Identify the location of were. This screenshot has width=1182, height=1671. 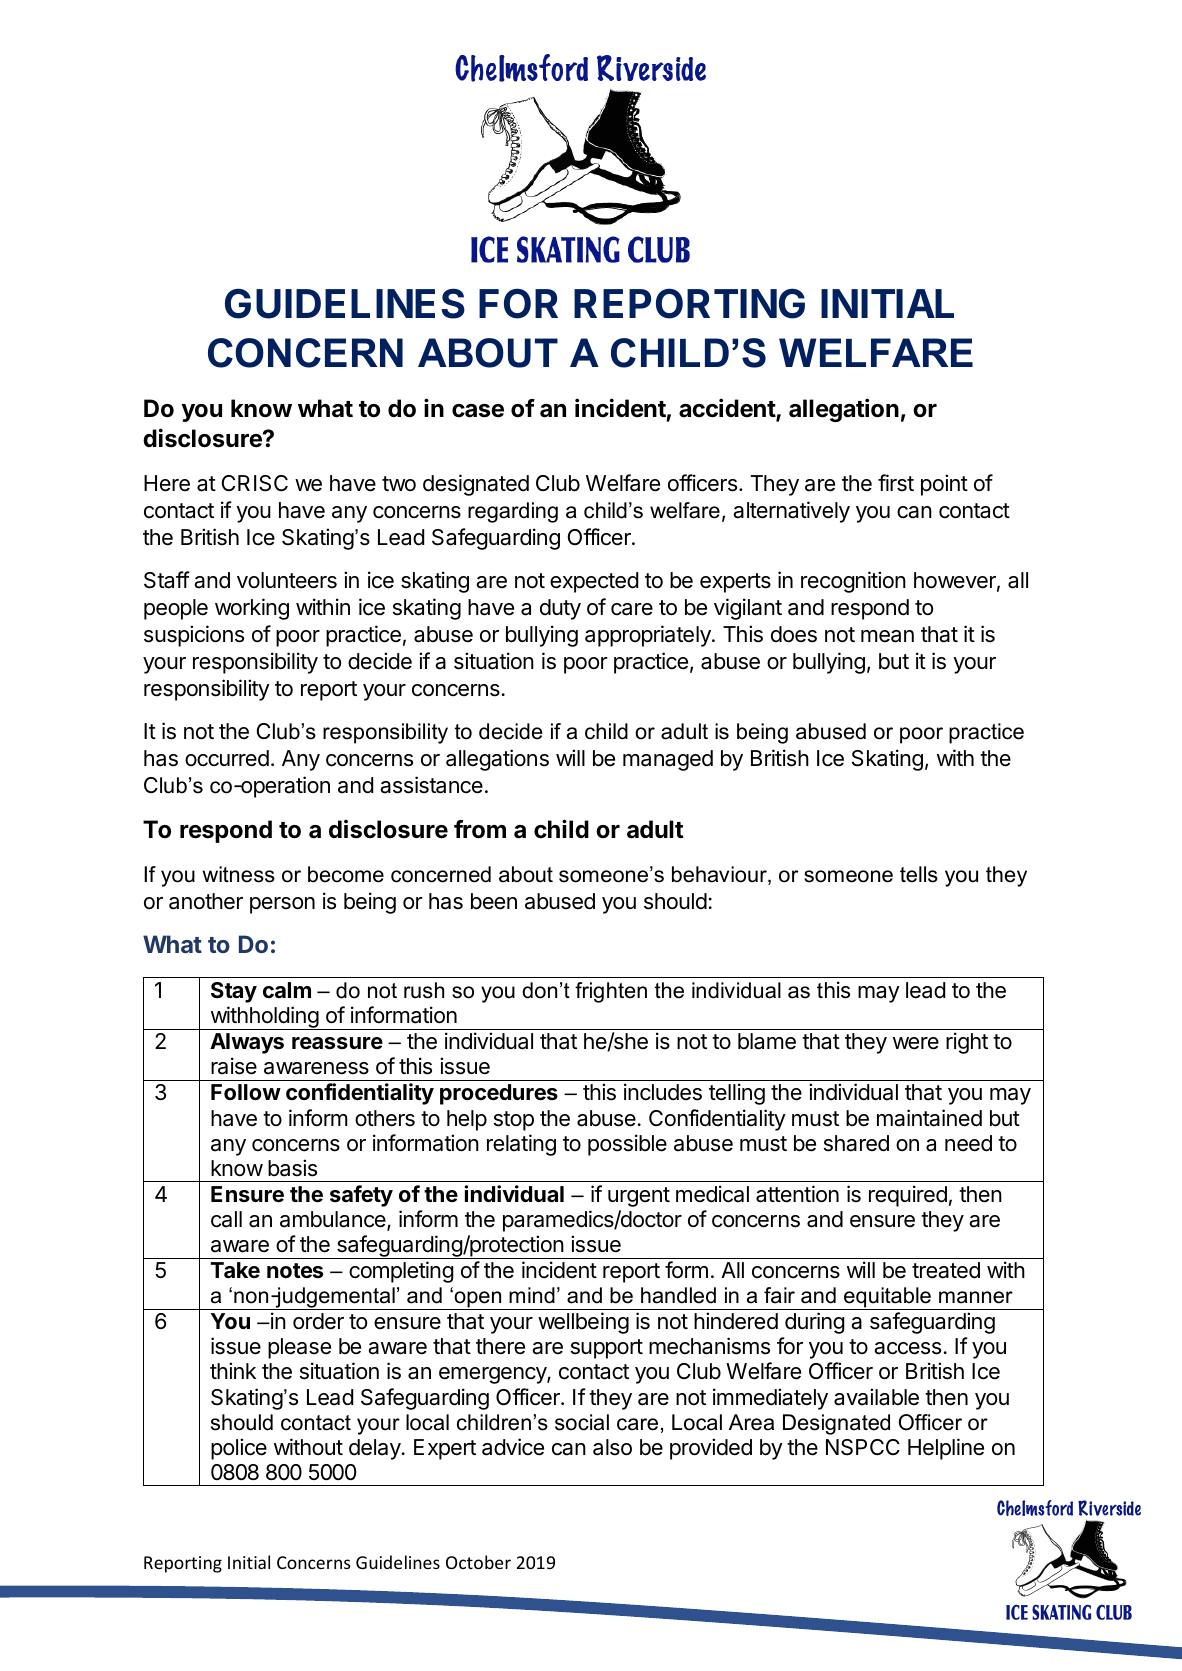
(916, 1043).
